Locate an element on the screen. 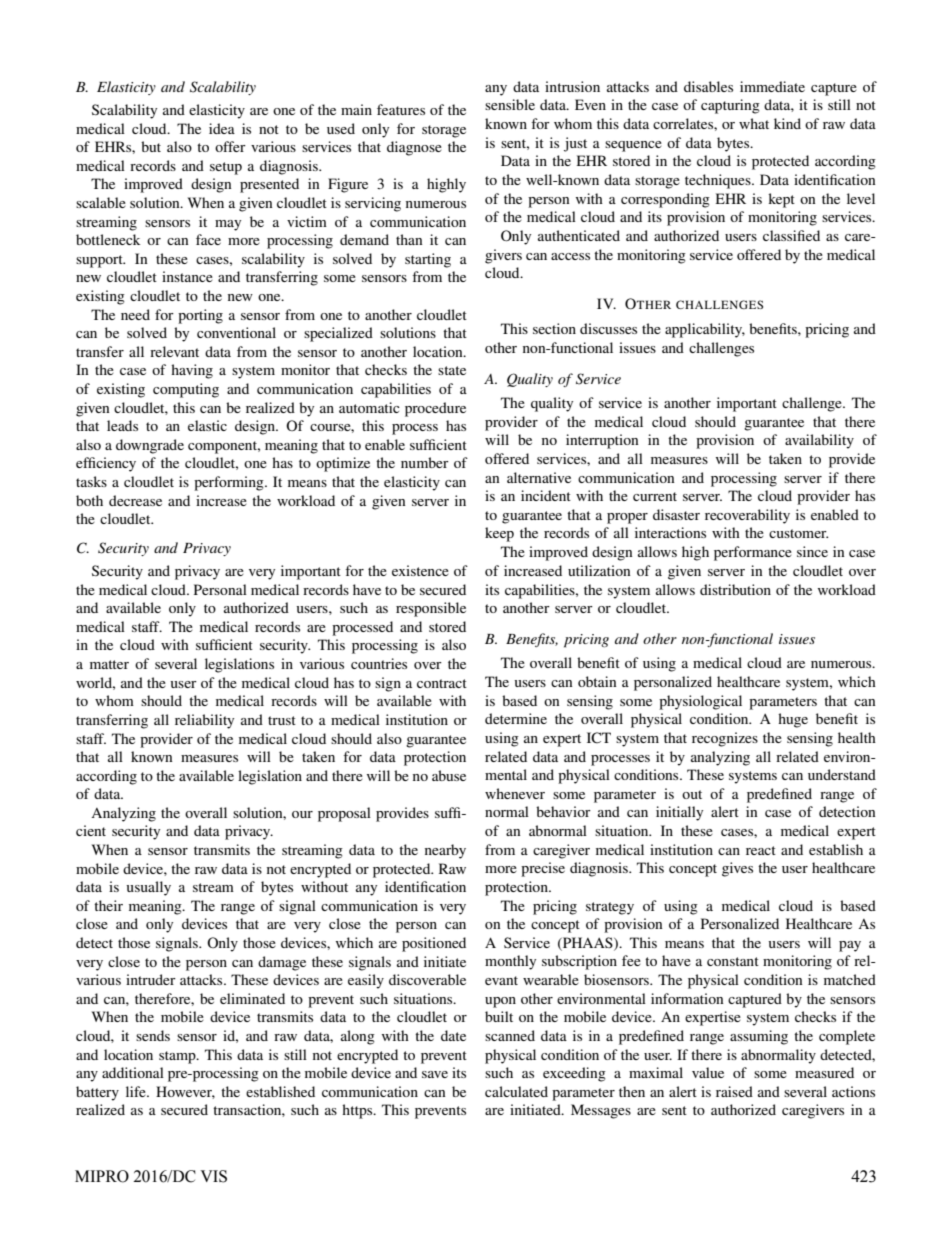  decrease is located at coordinates (135, 500).
